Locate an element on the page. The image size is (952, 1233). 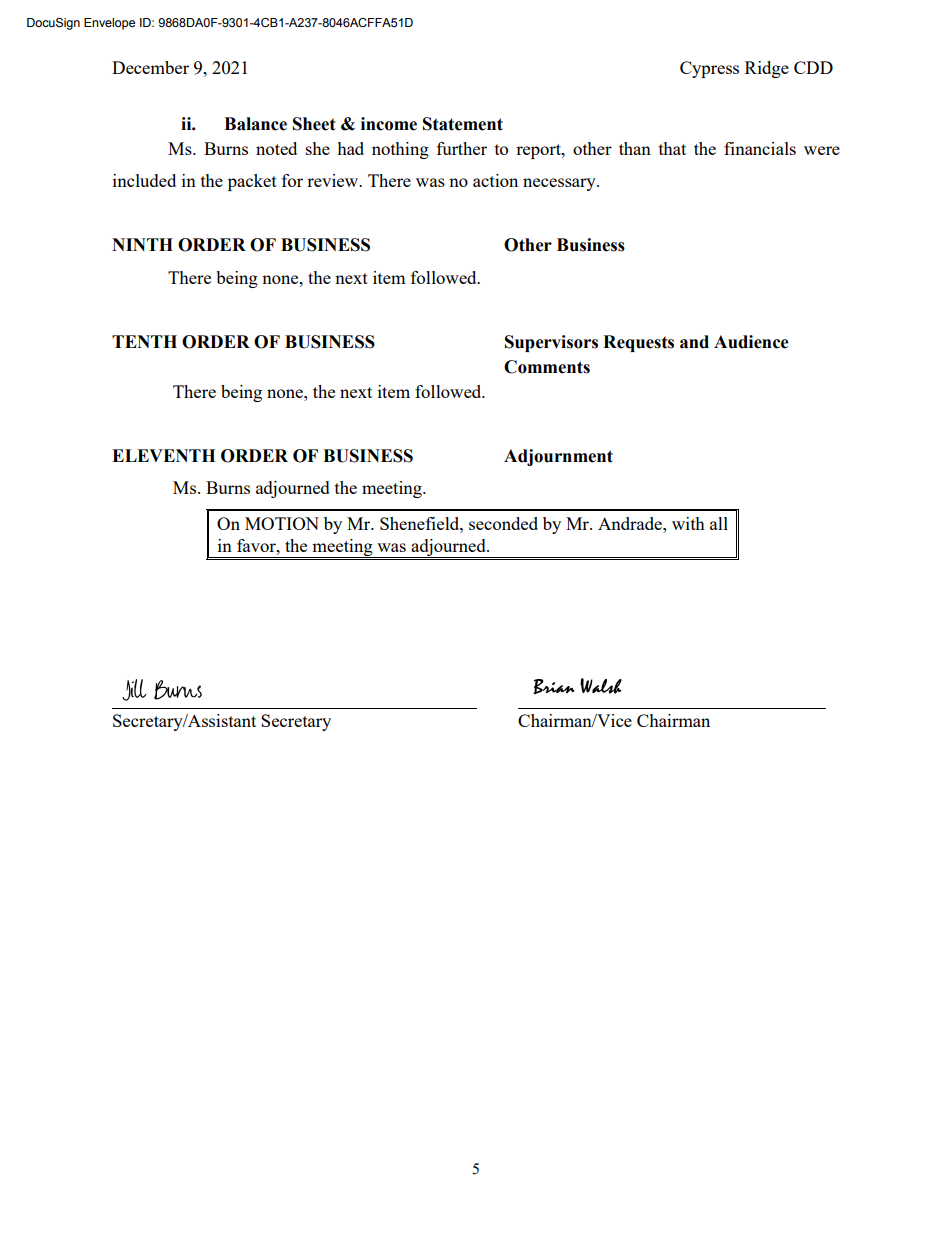
Ridge is located at coordinates (767, 69).
